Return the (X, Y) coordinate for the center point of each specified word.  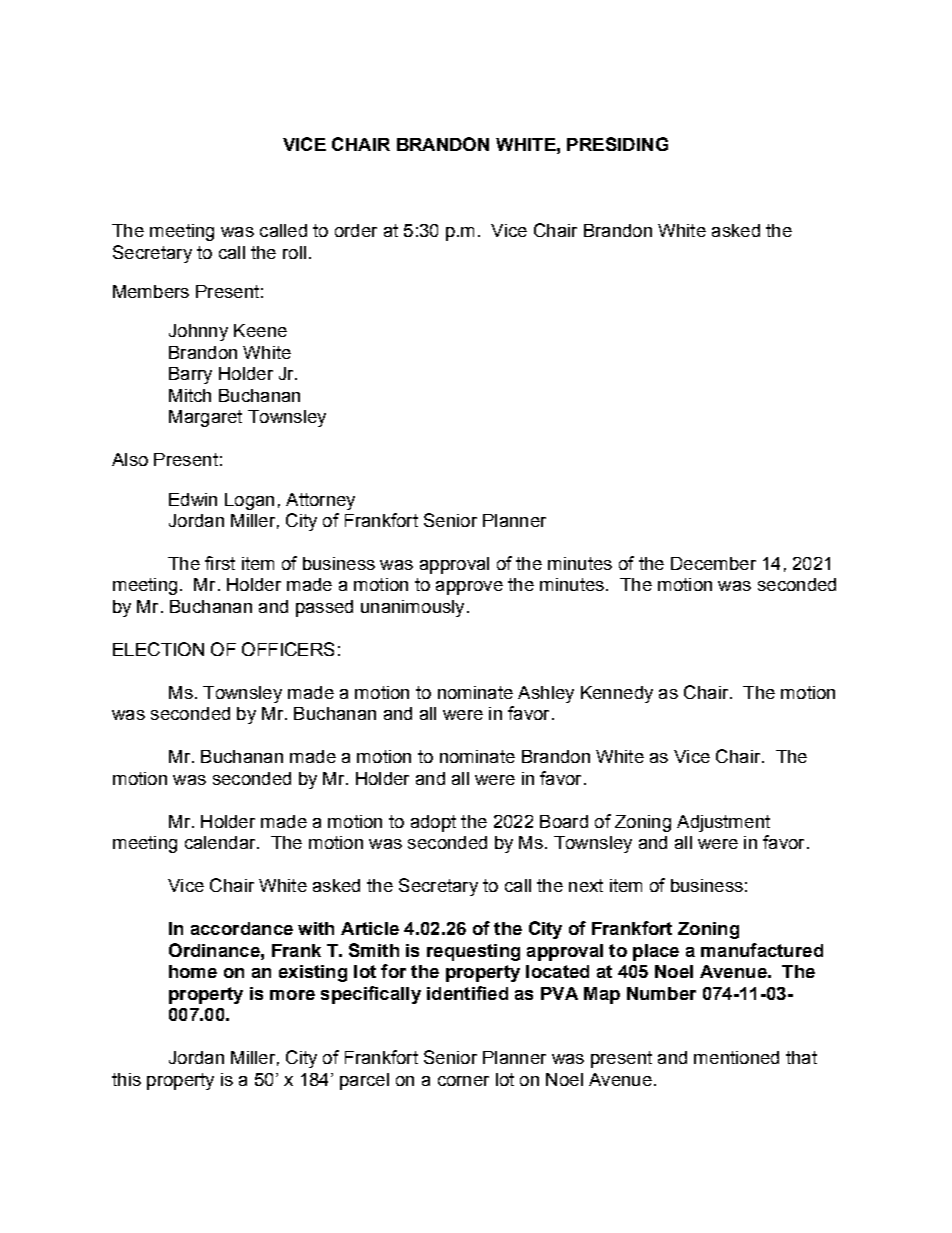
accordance (242, 928)
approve (469, 588)
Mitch (190, 395)
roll (294, 252)
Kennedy (617, 694)
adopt (433, 823)
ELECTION (158, 649)
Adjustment (723, 823)
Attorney (320, 501)
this (126, 1079)
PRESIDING (617, 144)
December (713, 563)
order (356, 230)
